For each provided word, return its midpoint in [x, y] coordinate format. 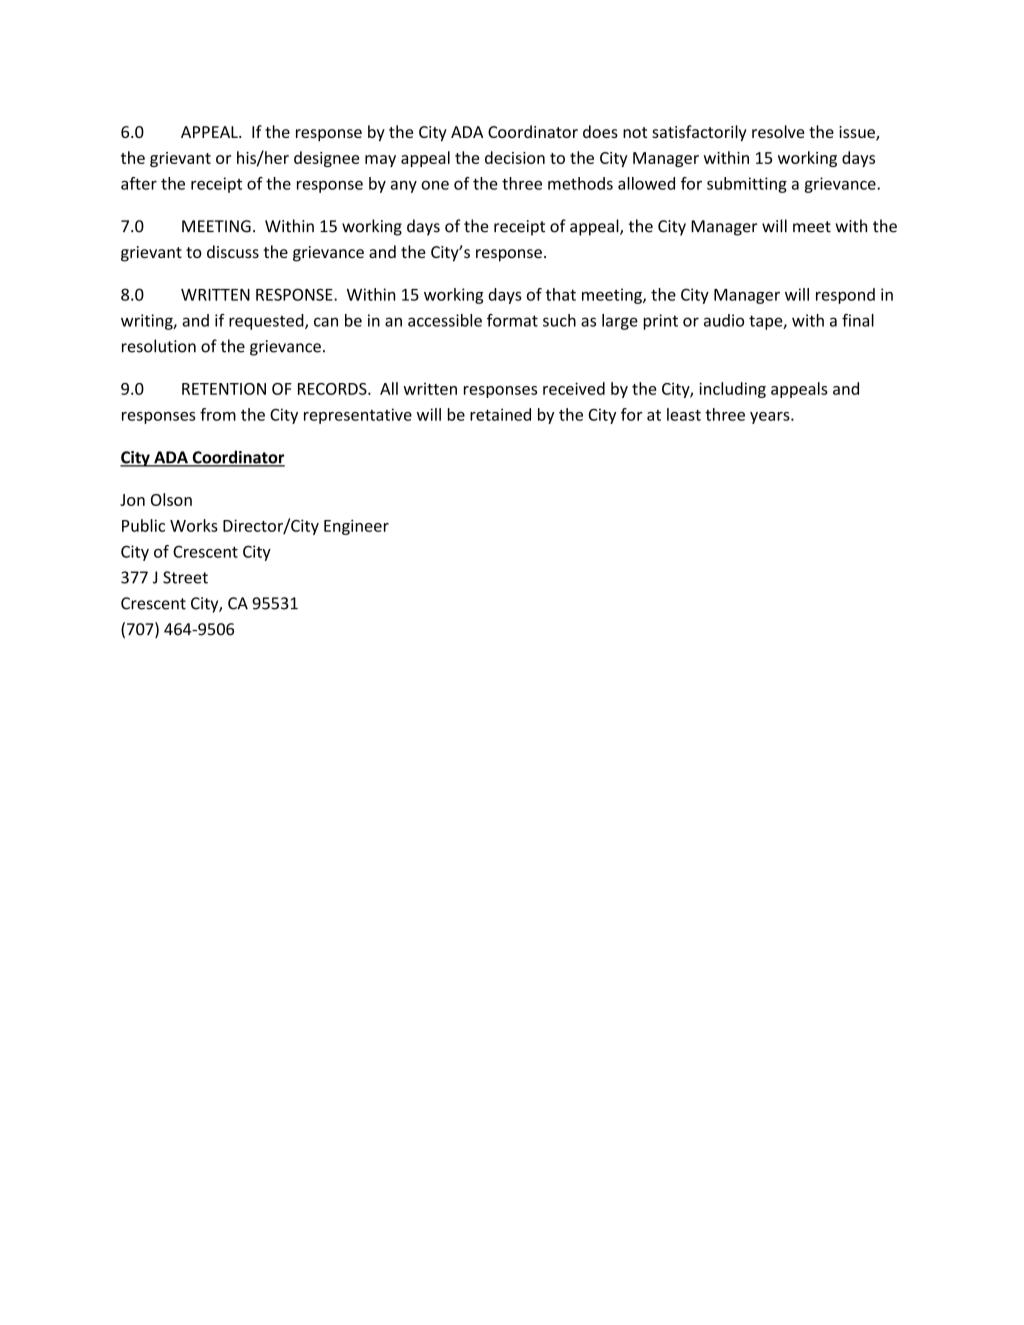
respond [845, 296]
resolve [778, 131]
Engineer [356, 527]
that [560, 294]
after [139, 183]
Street [185, 577]
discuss [233, 251]
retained [500, 414]
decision [515, 157]
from [218, 414]
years [771, 418]
